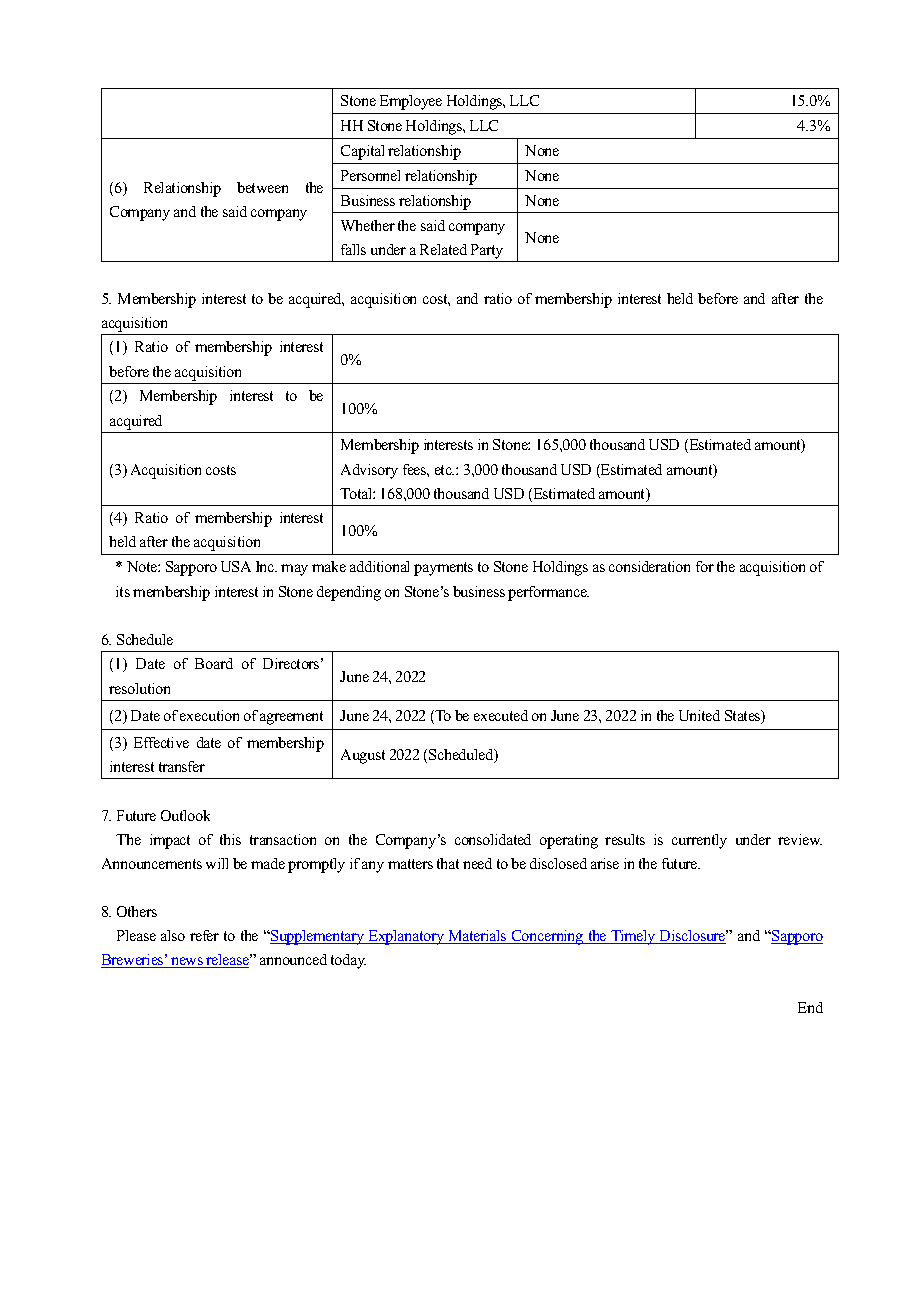 The height and width of the document is (1308, 924). Describe the element at coordinates (214, 663) in the document. I see `Board` at that location.
